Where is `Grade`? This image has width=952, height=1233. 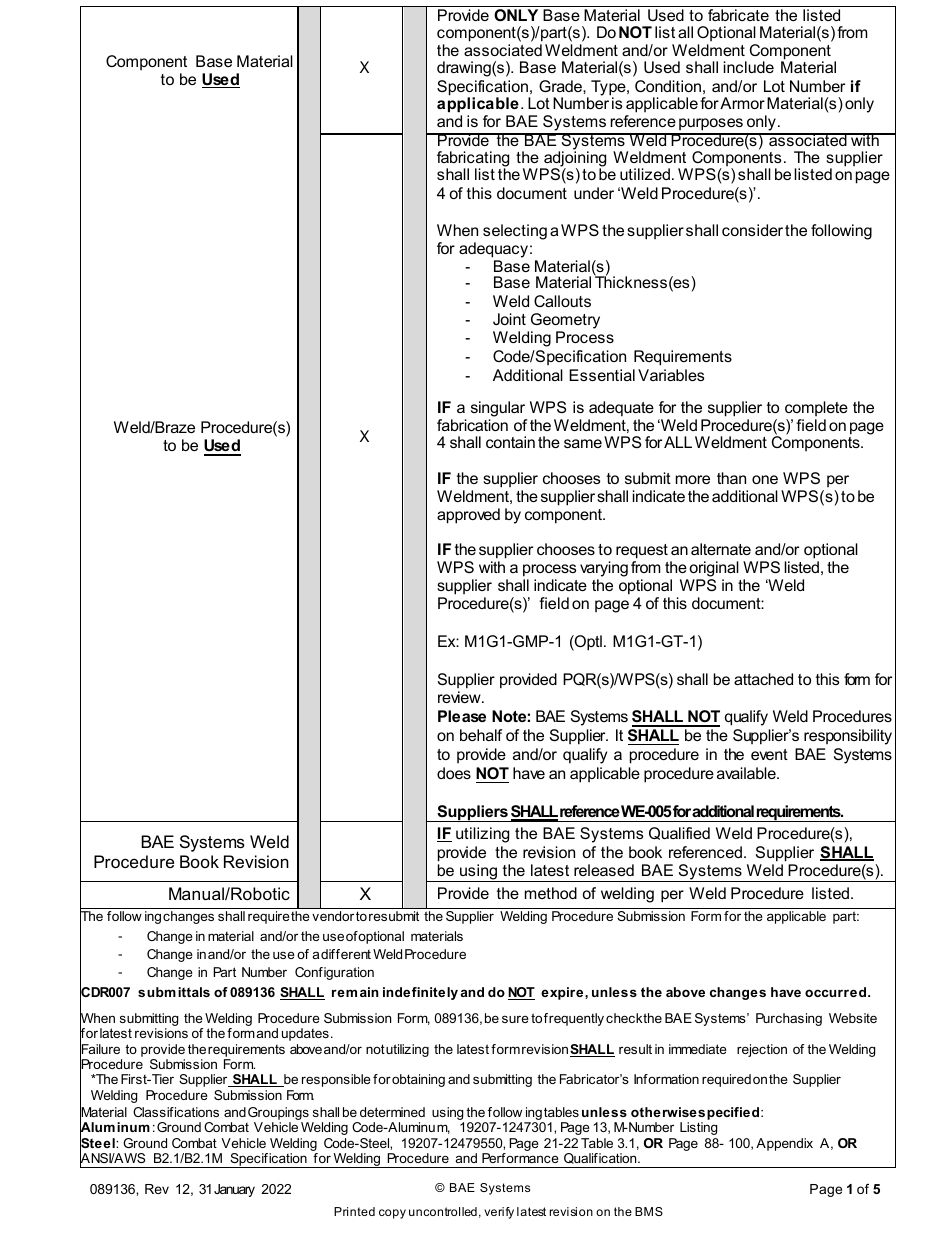
Grade is located at coordinates (561, 86).
